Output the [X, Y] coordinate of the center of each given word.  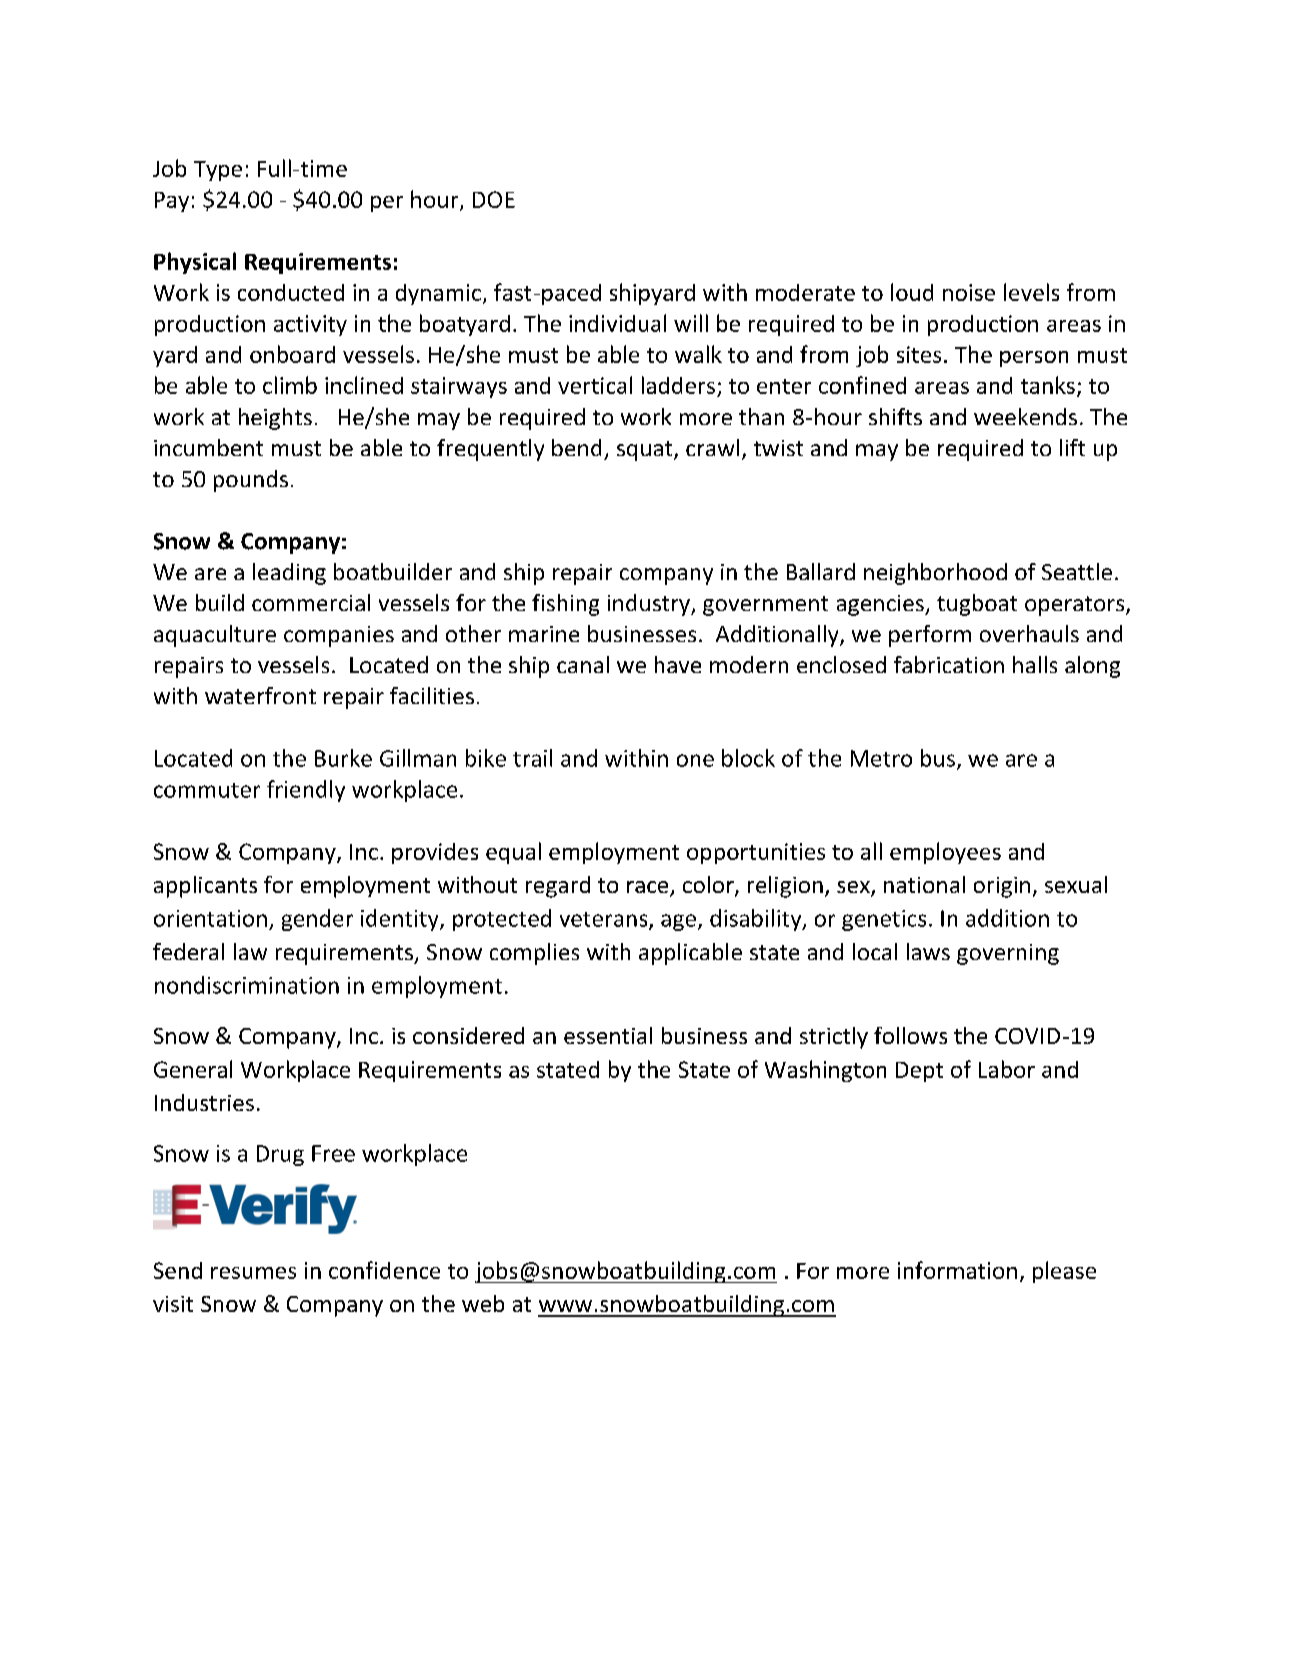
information [957, 1270]
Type [218, 171]
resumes [253, 1273]
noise [969, 292]
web [483, 1303]
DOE [494, 199]
